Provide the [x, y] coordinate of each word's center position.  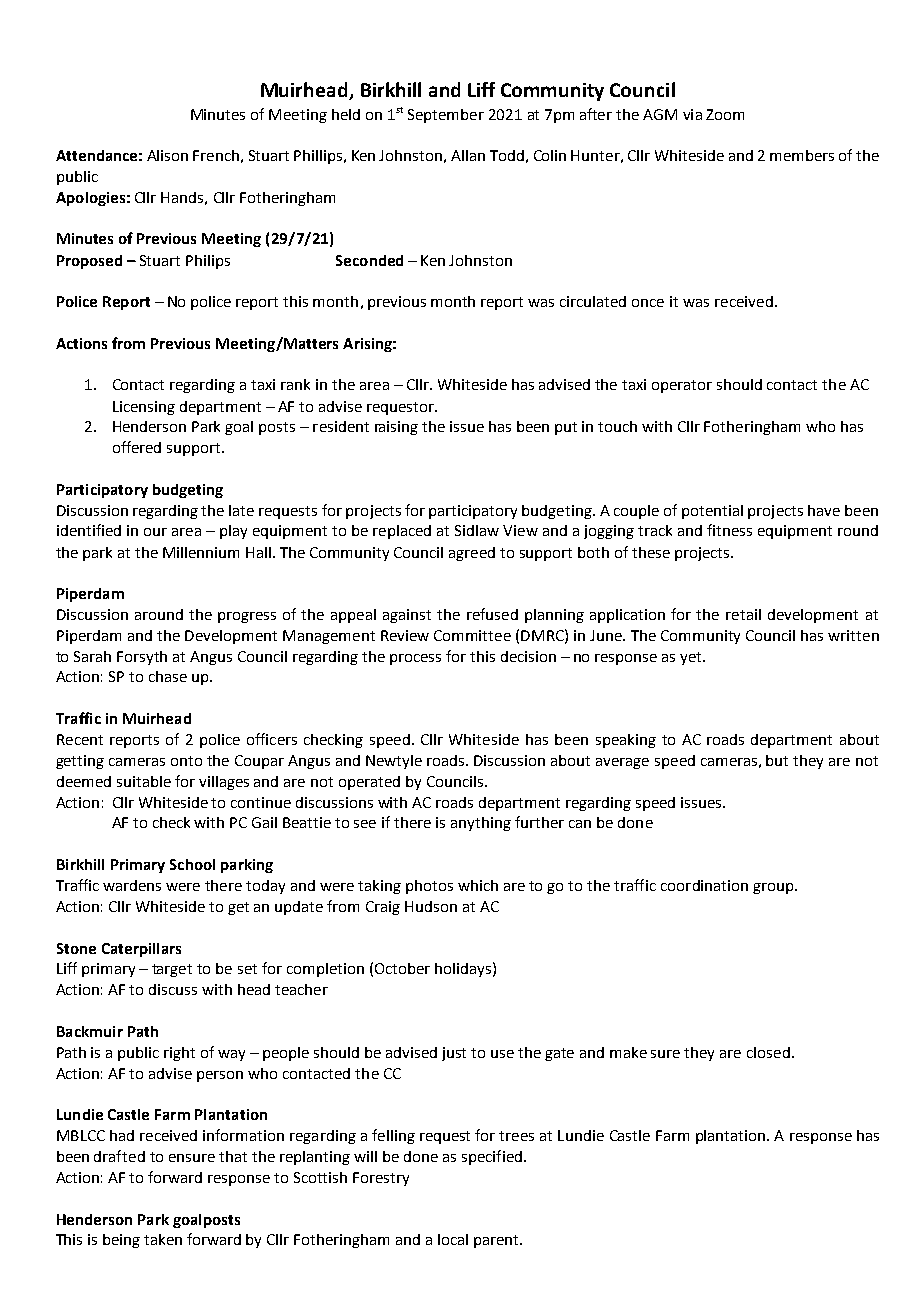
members [802, 155]
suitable [144, 781]
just [454, 1054]
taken [163, 1239]
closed [768, 1052]
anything [481, 824]
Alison [167, 155]
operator [682, 386]
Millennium [201, 552]
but [777, 760]
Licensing [144, 408]
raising [396, 428]
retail [743, 614]
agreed [472, 554]
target [172, 970]
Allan [468, 155]
